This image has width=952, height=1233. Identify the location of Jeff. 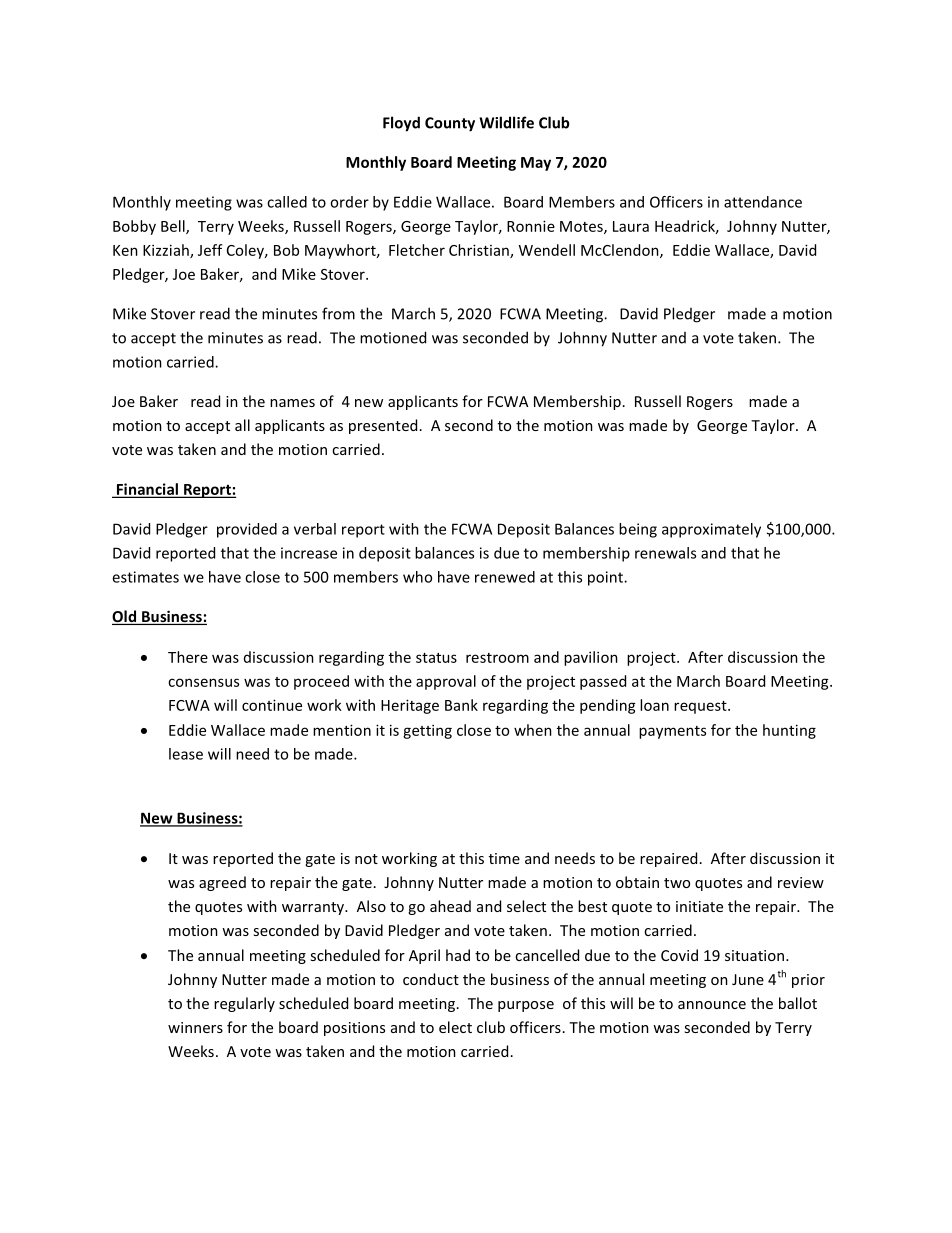
(210, 250).
